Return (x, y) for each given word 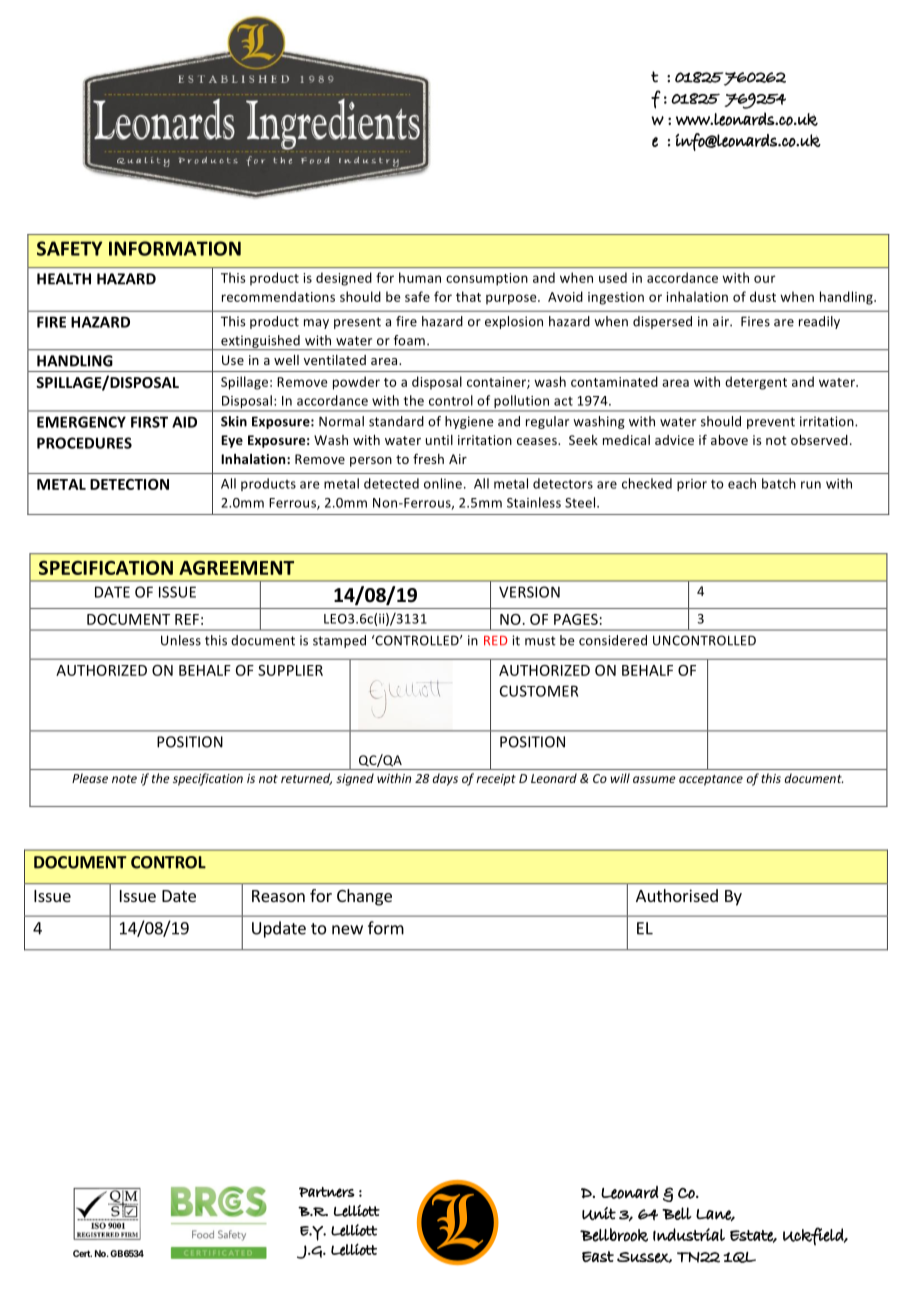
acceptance (711, 780)
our (765, 279)
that (468, 296)
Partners (327, 1192)
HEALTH (64, 279)
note (124, 779)
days (445, 779)
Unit (599, 1213)
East (598, 1256)
